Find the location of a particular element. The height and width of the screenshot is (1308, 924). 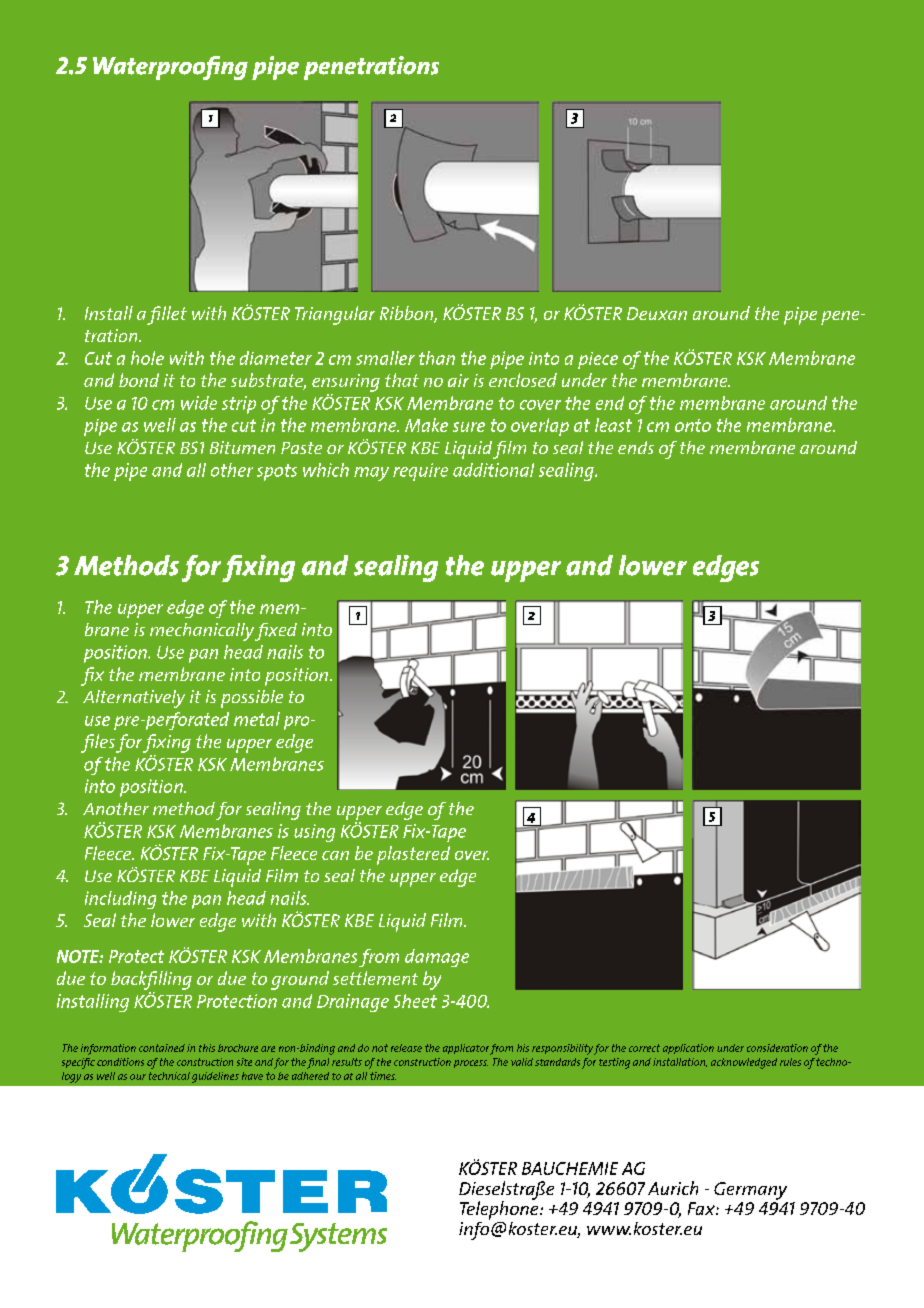

Telephone is located at coordinates (500, 1209).
